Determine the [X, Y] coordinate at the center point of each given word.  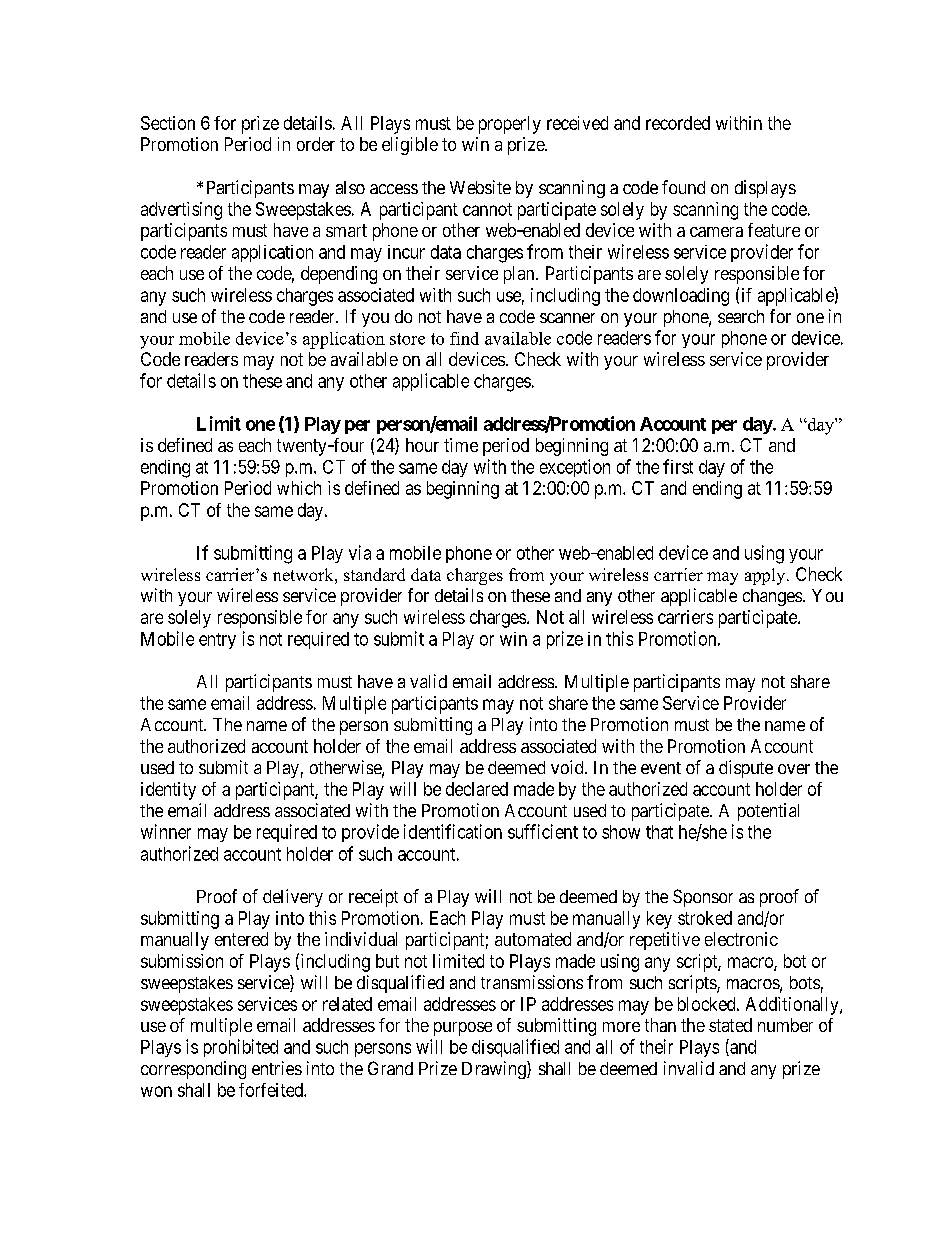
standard [374, 574]
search [741, 316]
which [299, 488]
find [464, 338]
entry [217, 641]
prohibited [241, 1048]
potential [768, 812]
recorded [678, 123]
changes [772, 597]
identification [453, 831]
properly [510, 125]
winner [166, 831]
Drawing [495, 1070]
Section [168, 123]
